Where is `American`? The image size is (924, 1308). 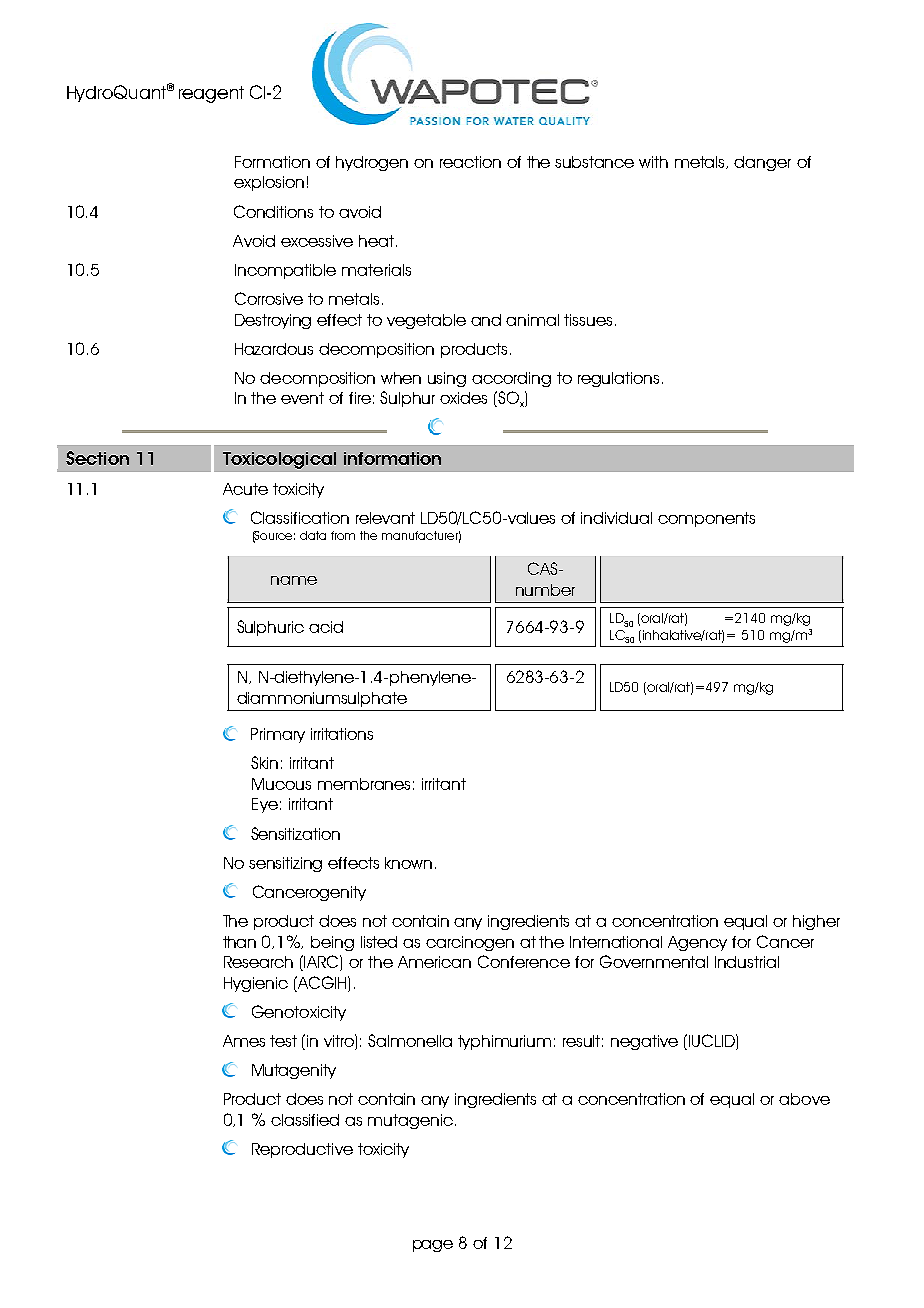 American is located at coordinates (434, 962).
